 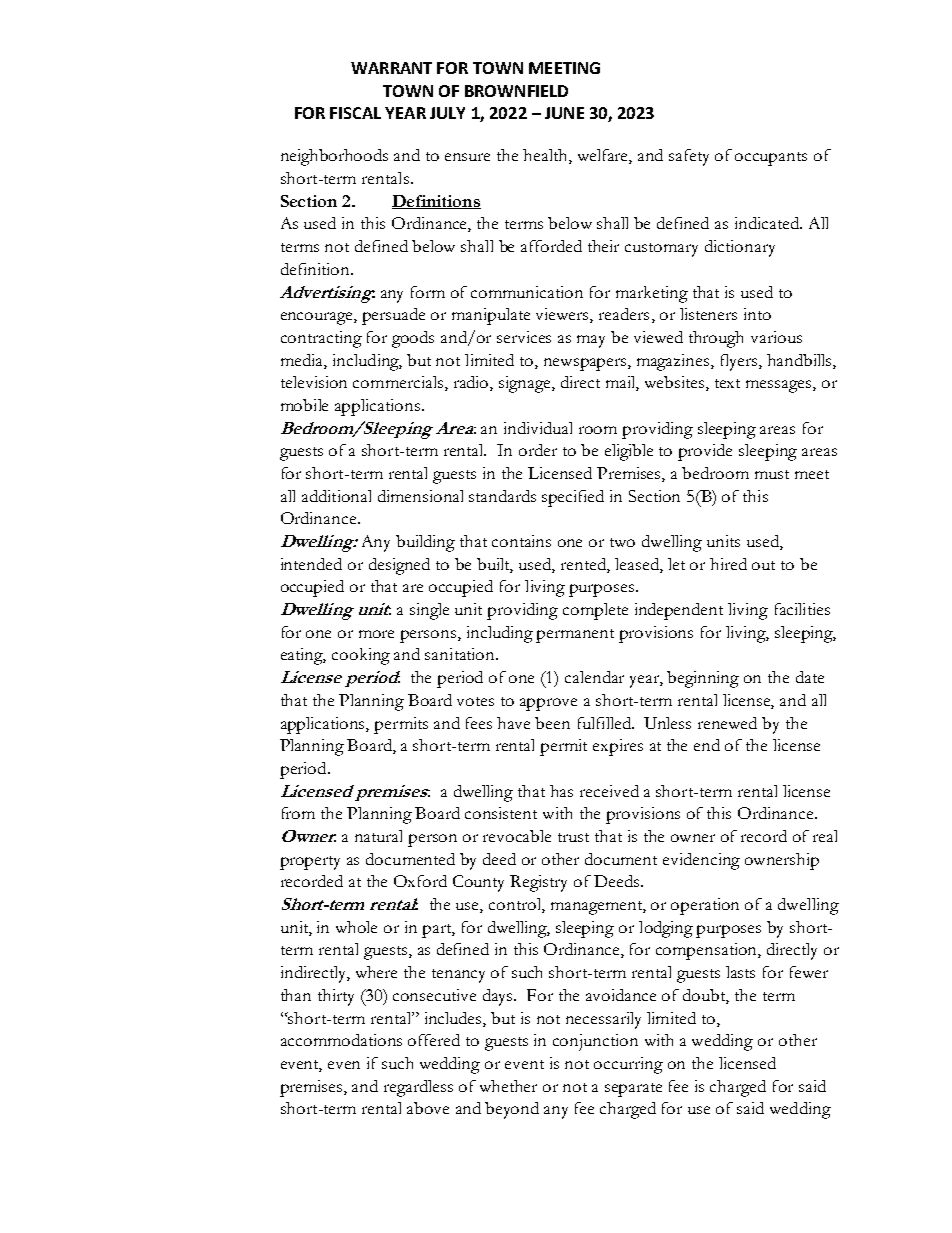 I want to click on commercials, so click(x=399, y=383).
